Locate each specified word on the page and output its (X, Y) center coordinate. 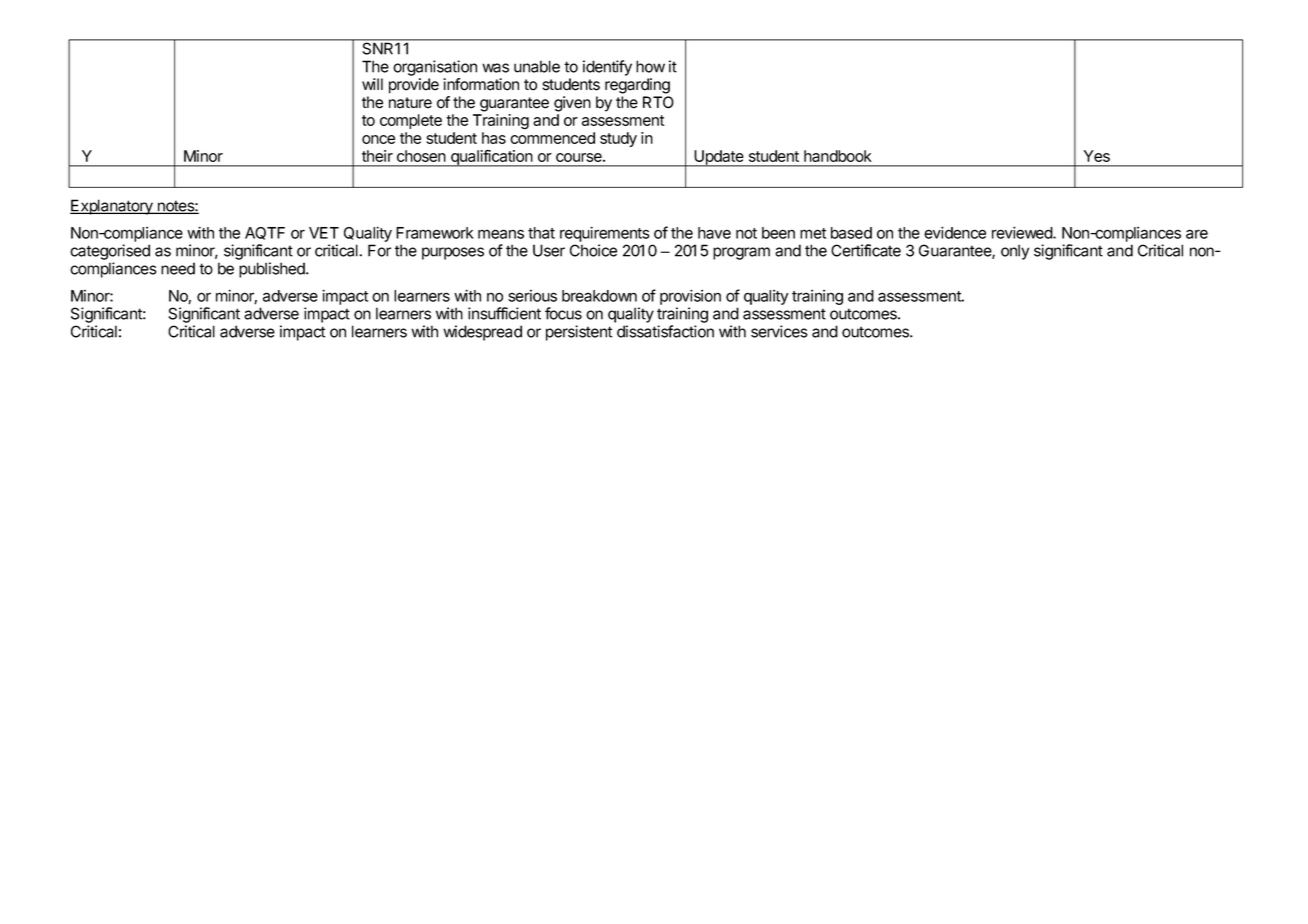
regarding (637, 86)
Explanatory (112, 207)
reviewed (1023, 232)
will (372, 84)
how (650, 66)
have (714, 233)
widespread (482, 333)
